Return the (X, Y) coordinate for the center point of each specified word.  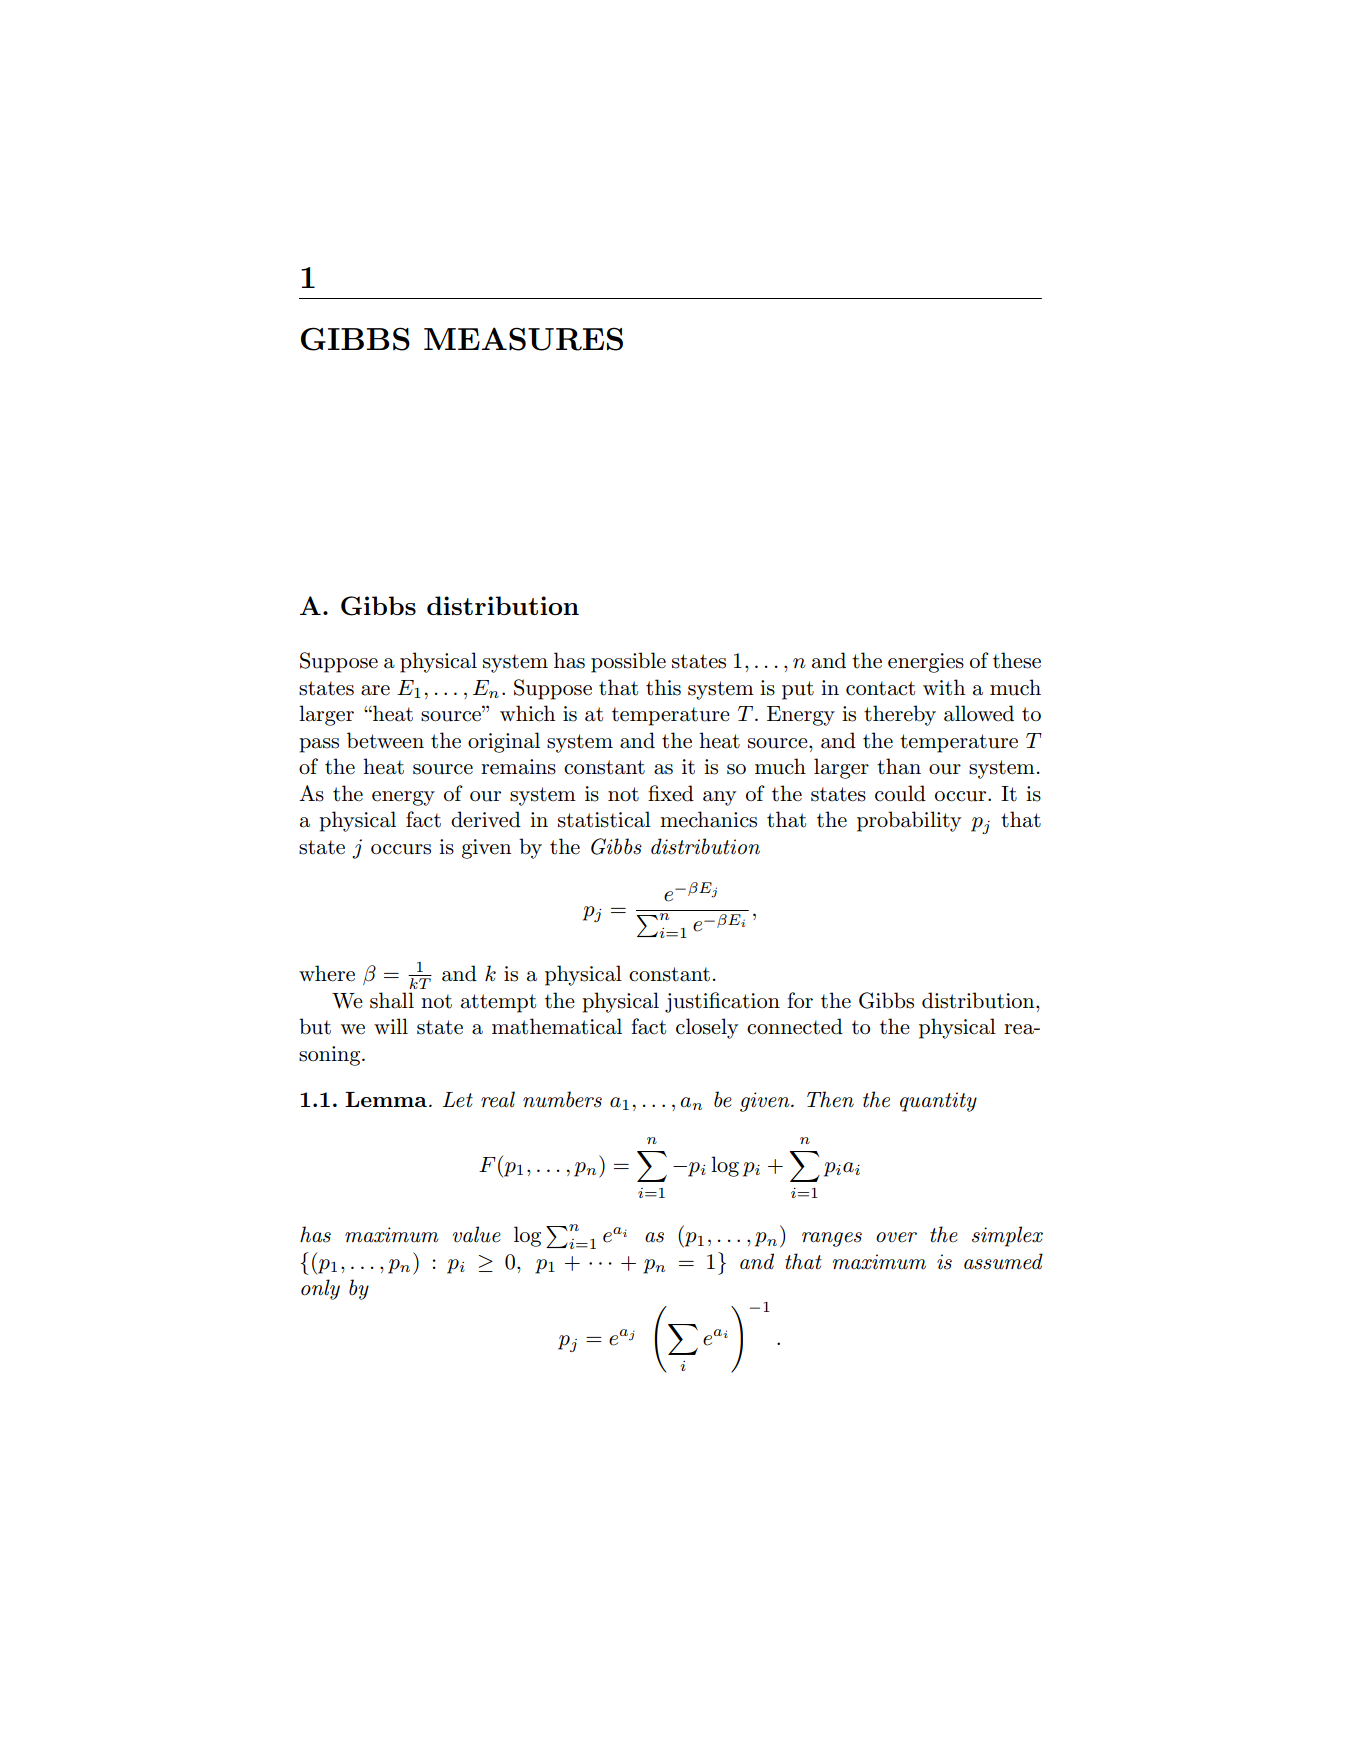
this (663, 687)
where (327, 973)
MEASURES (523, 339)
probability (909, 821)
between (385, 740)
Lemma (386, 1099)
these (1017, 660)
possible (628, 662)
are (375, 690)
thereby (900, 715)
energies (926, 663)
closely (707, 1028)
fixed (671, 793)
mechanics (708, 819)
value (477, 1234)
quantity (938, 1102)
